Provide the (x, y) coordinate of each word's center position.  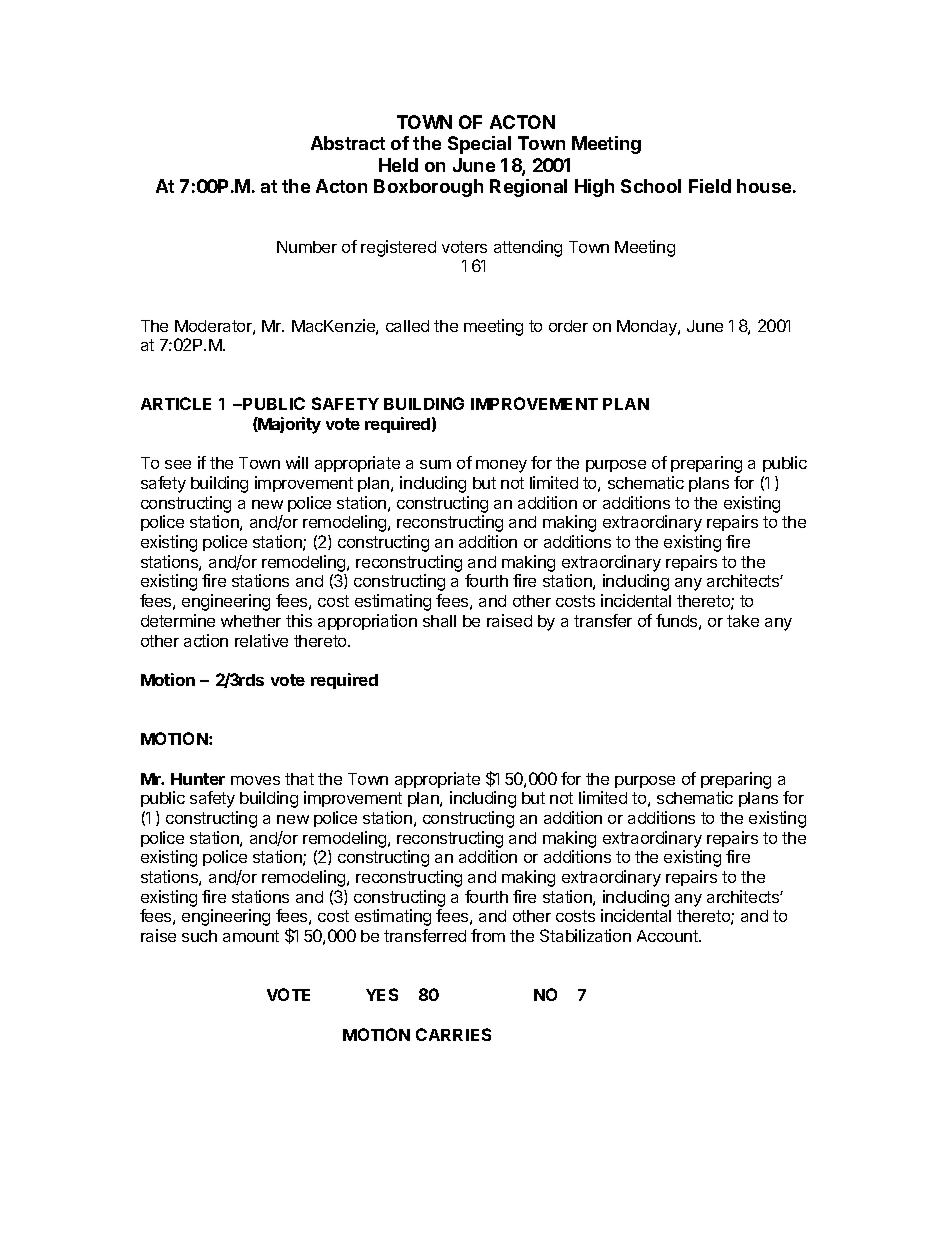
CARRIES (453, 1034)
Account (668, 936)
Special (479, 145)
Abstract (348, 143)
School (651, 186)
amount (251, 936)
